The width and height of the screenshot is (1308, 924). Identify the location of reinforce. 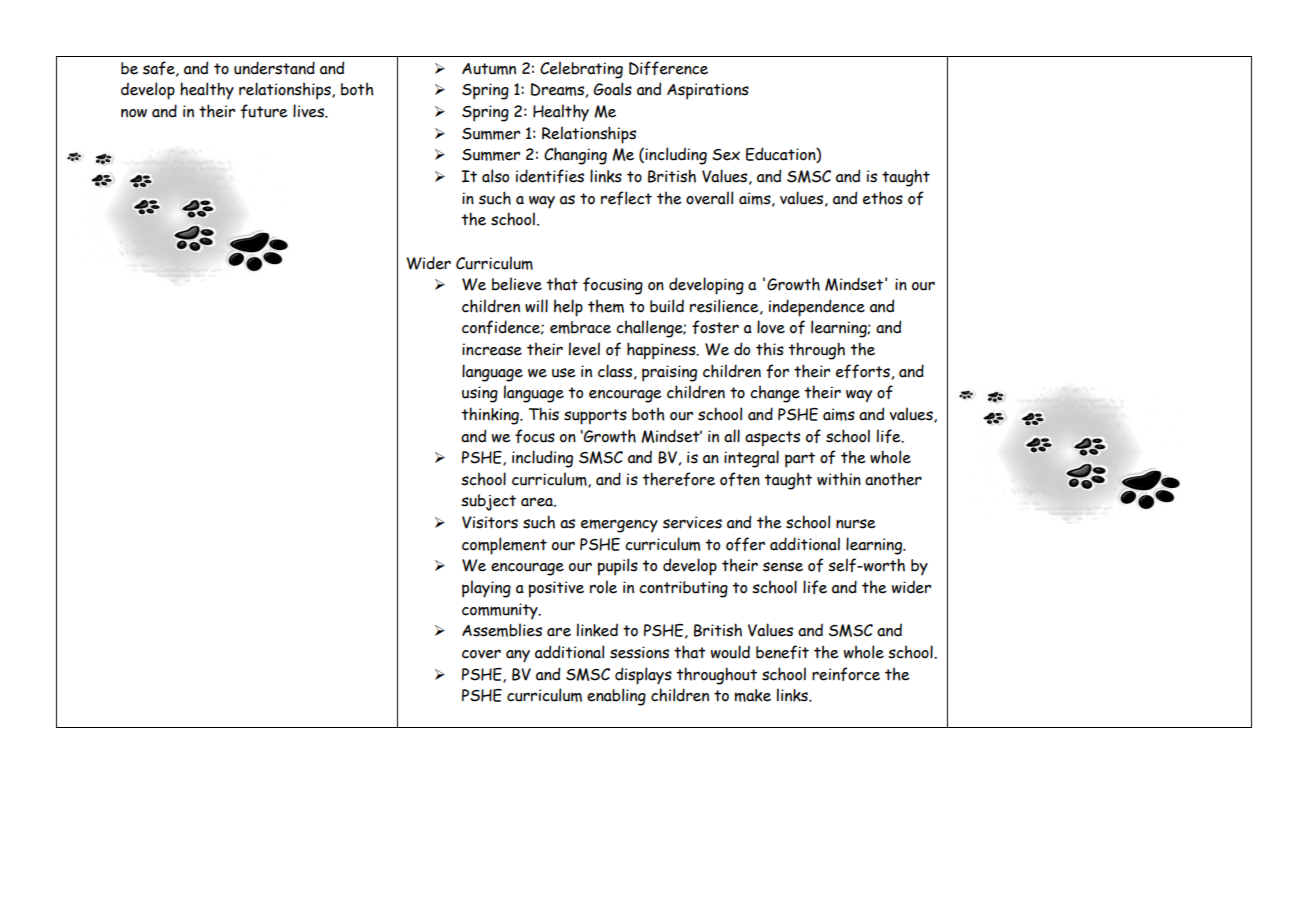
(846, 674).
